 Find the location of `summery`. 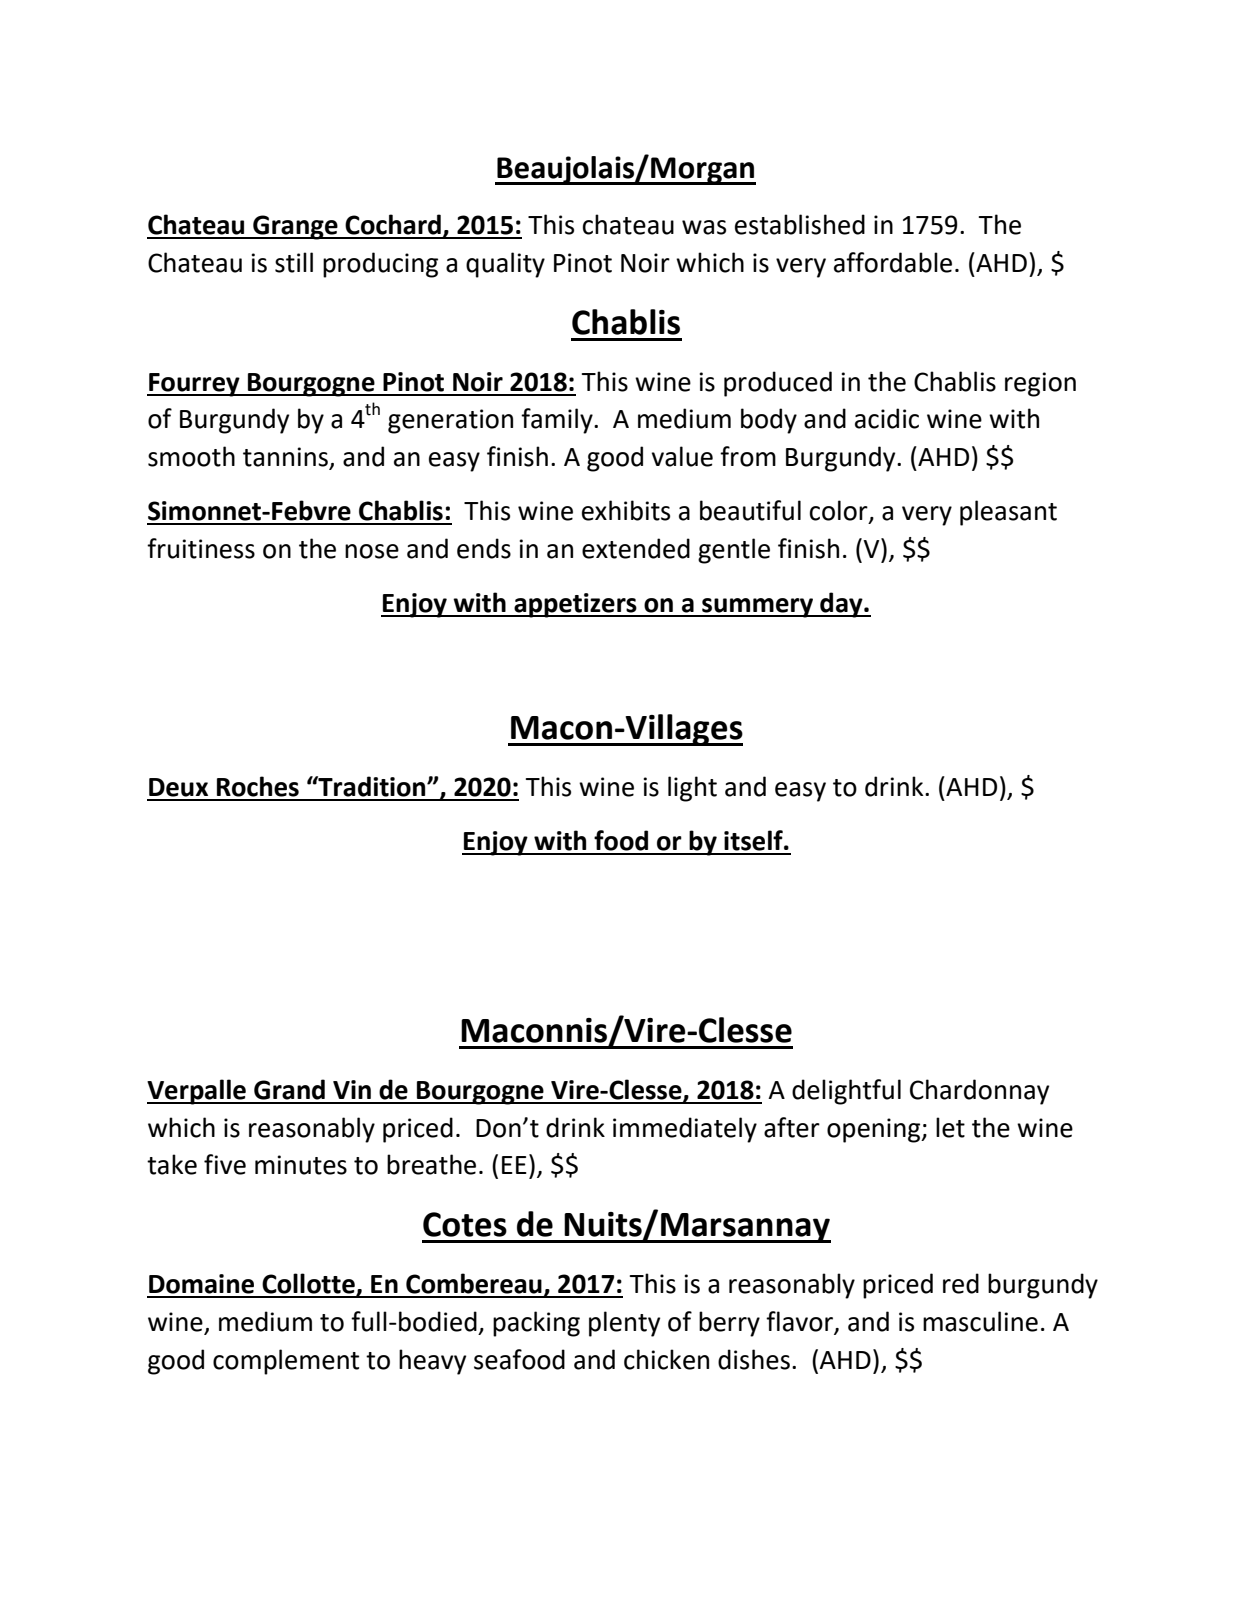

summery is located at coordinates (758, 608).
